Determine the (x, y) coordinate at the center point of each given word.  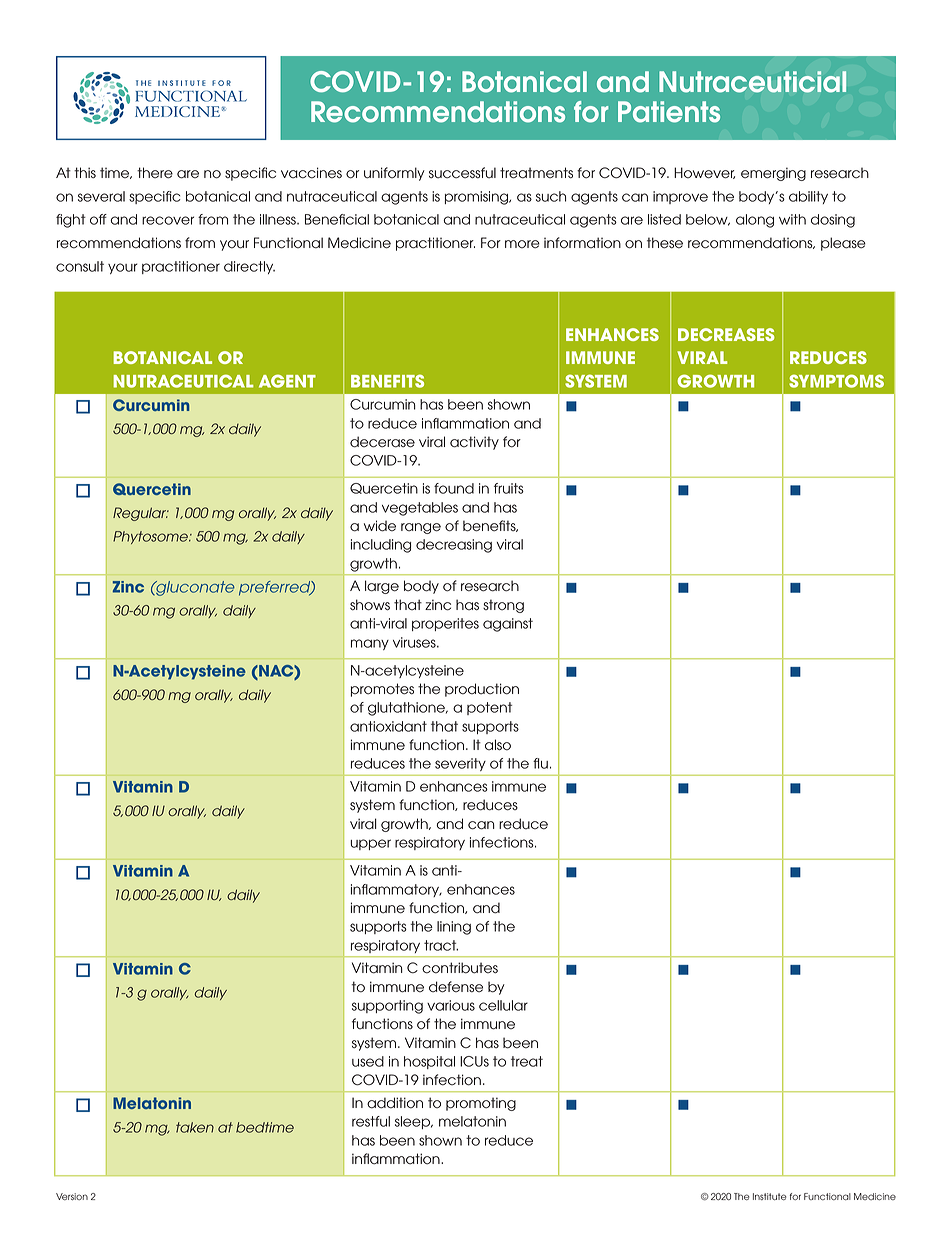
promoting (481, 1104)
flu (540, 763)
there (155, 173)
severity (460, 764)
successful (462, 173)
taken (195, 1127)
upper (371, 844)
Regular (141, 514)
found (454, 488)
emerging (773, 174)
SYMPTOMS (836, 381)
